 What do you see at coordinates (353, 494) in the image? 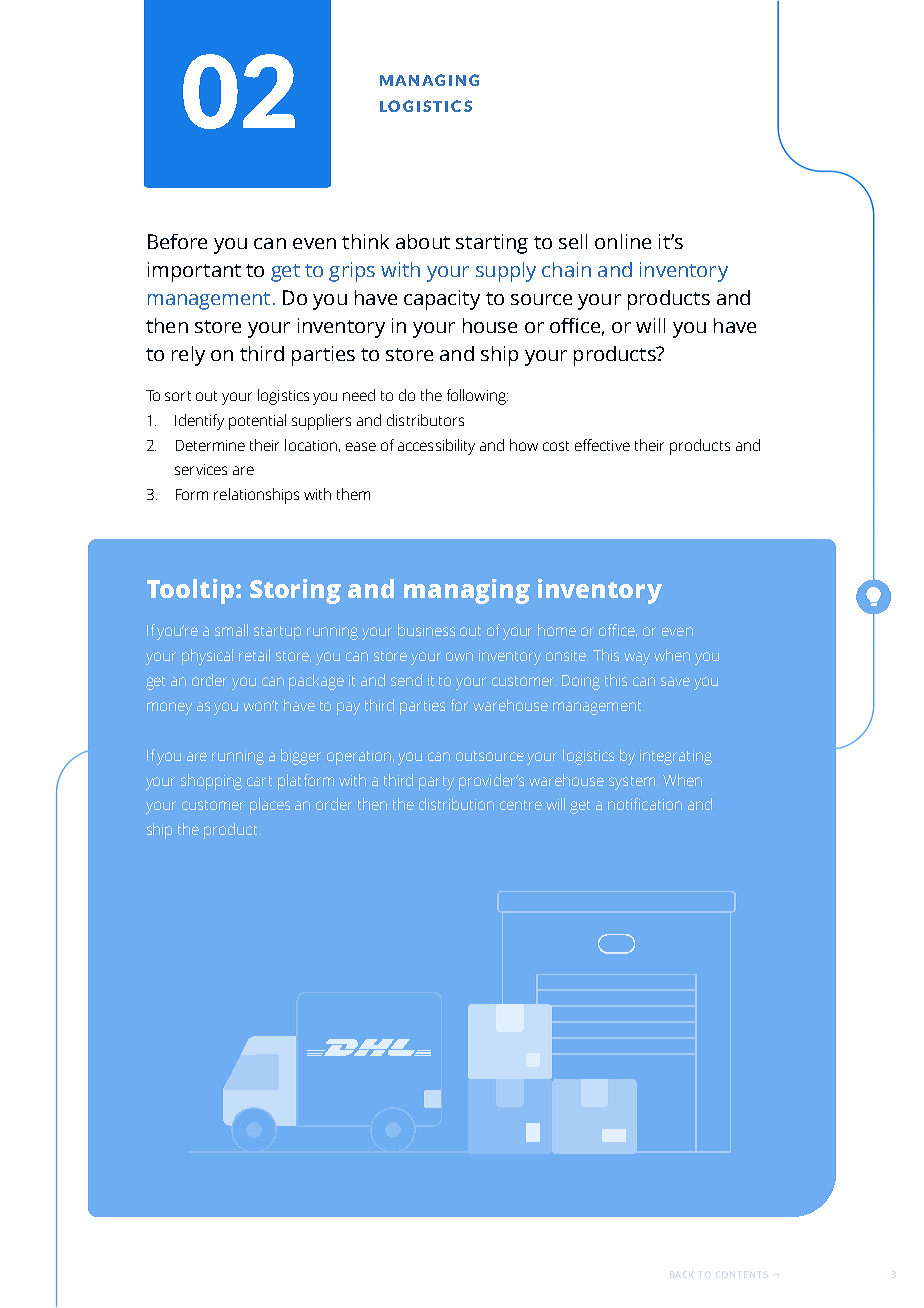
I see `them` at bounding box center [353, 494].
